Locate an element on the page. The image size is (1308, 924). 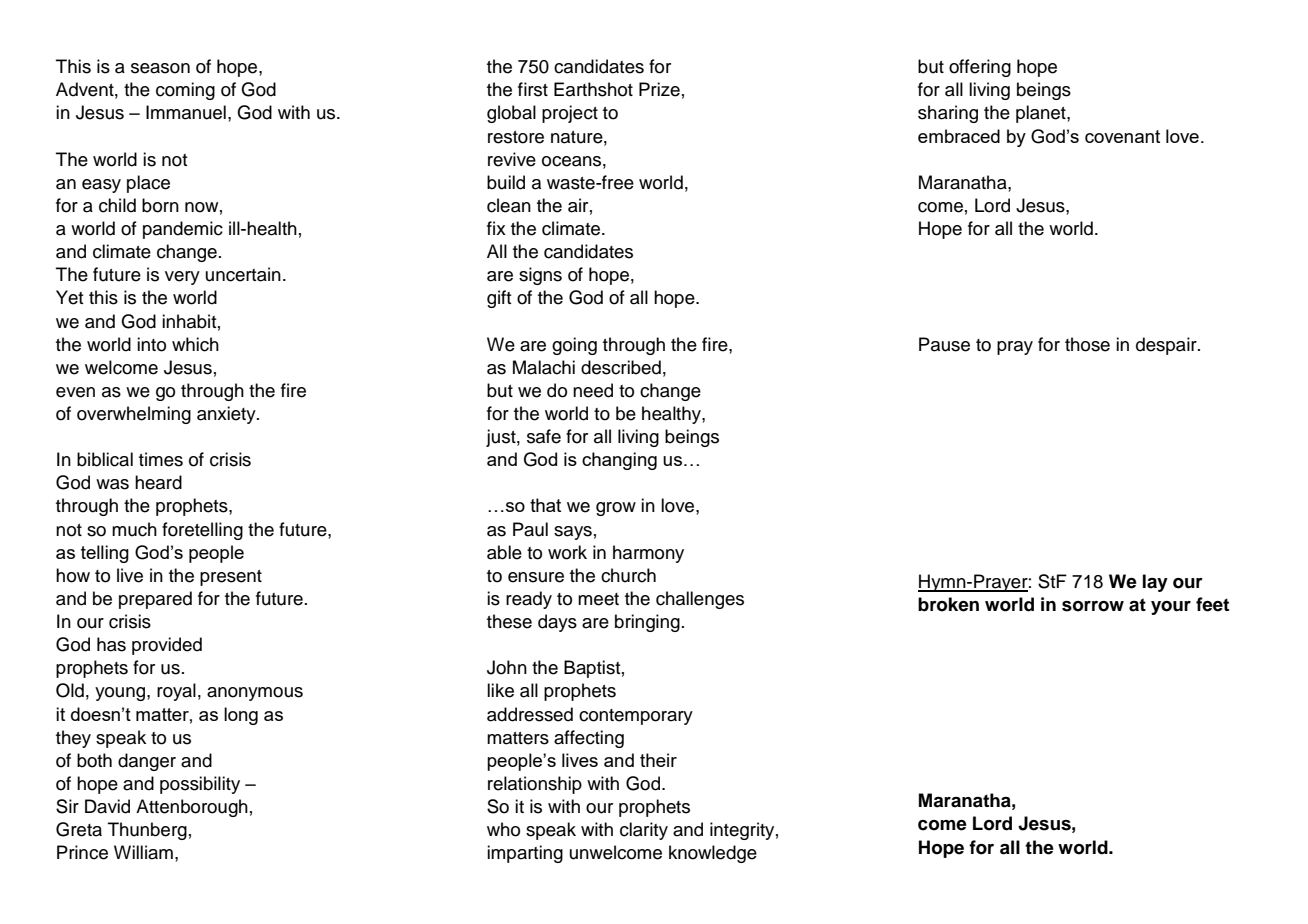
offering is located at coordinates (980, 68).
